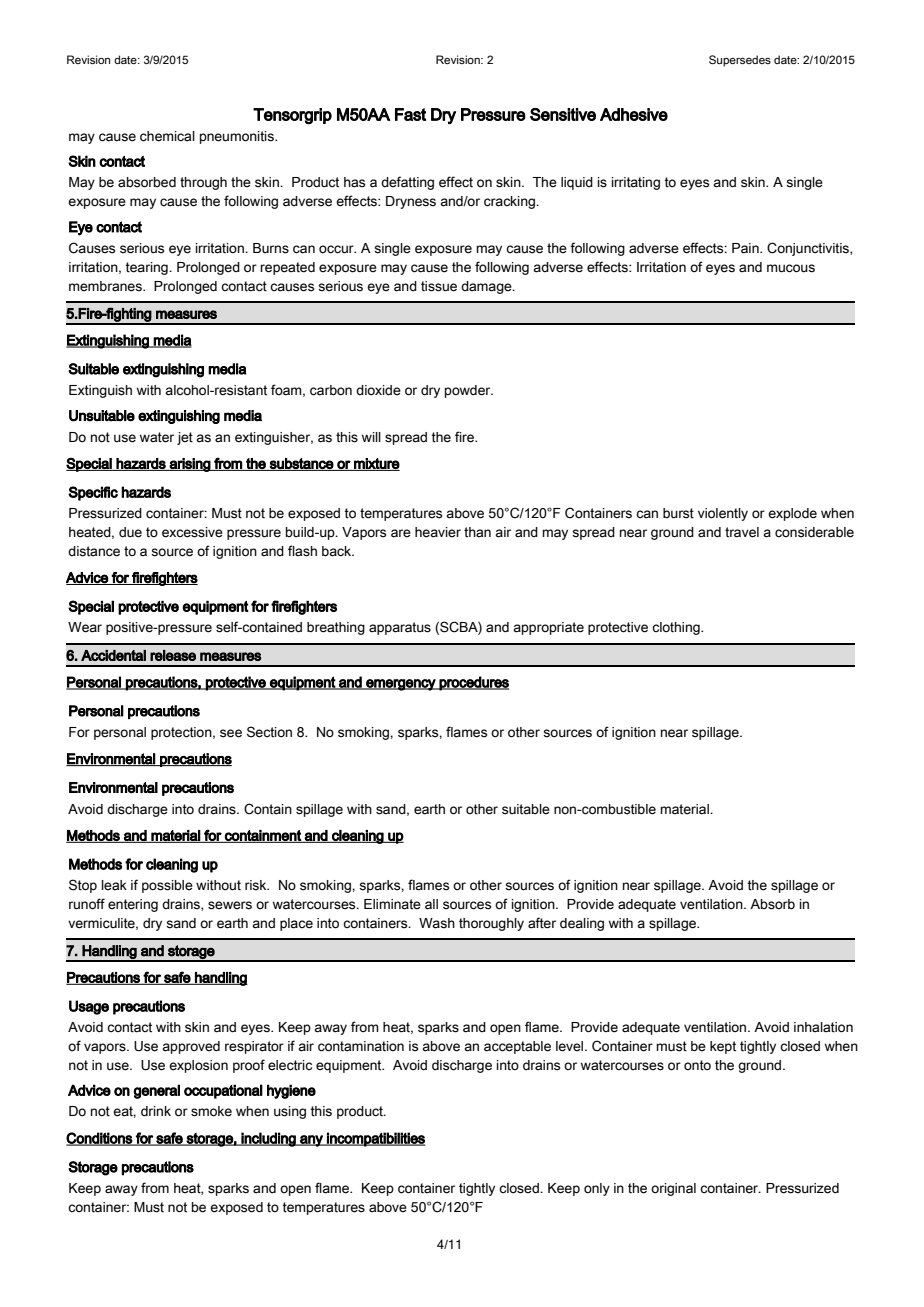 The image size is (924, 1307). Describe the element at coordinates (582, 924) in the screenshot. I see `dealing` at that location.
